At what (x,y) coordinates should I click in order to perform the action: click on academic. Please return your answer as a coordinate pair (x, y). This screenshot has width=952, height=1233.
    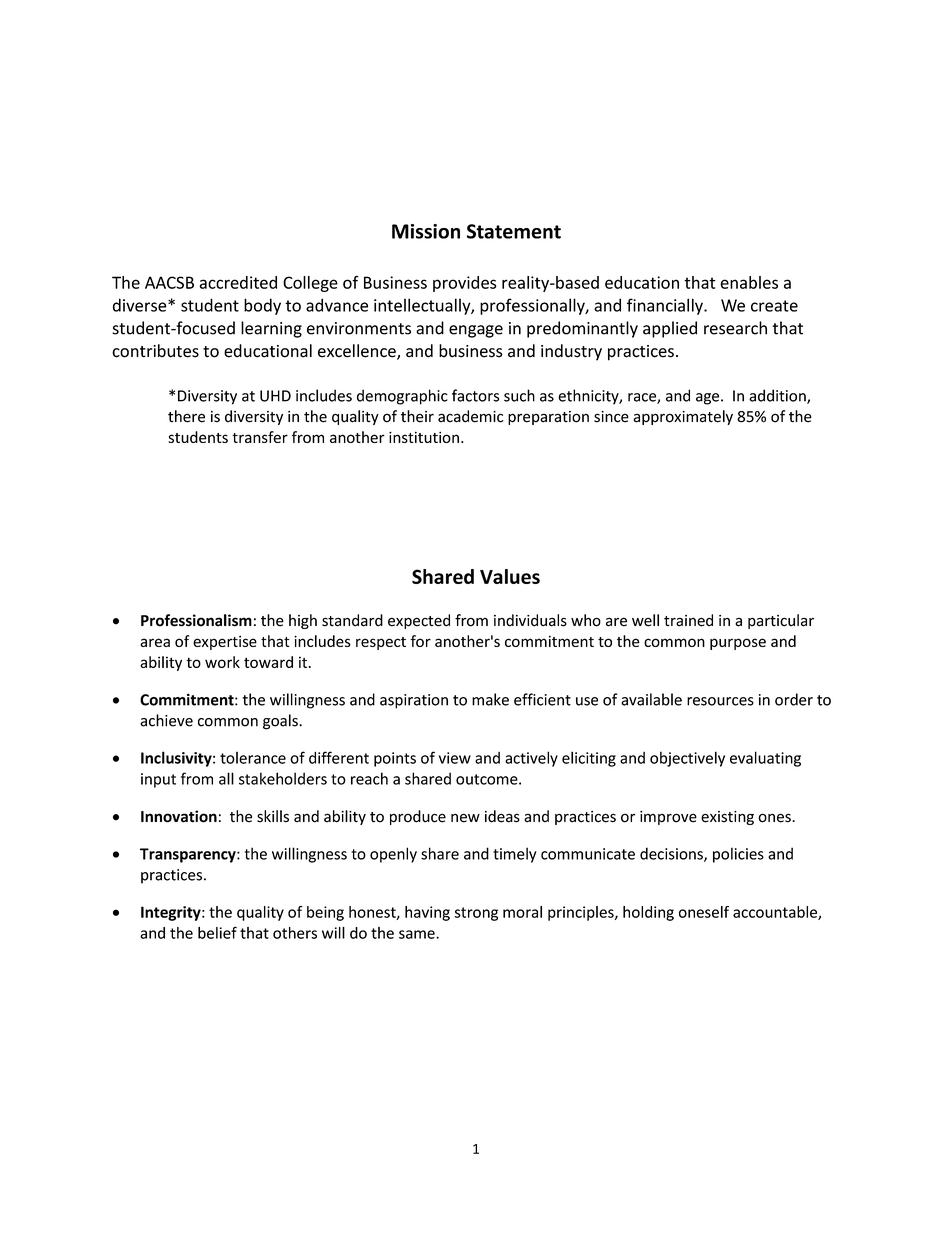
    Looking at the image, I should click on (471, 416).
